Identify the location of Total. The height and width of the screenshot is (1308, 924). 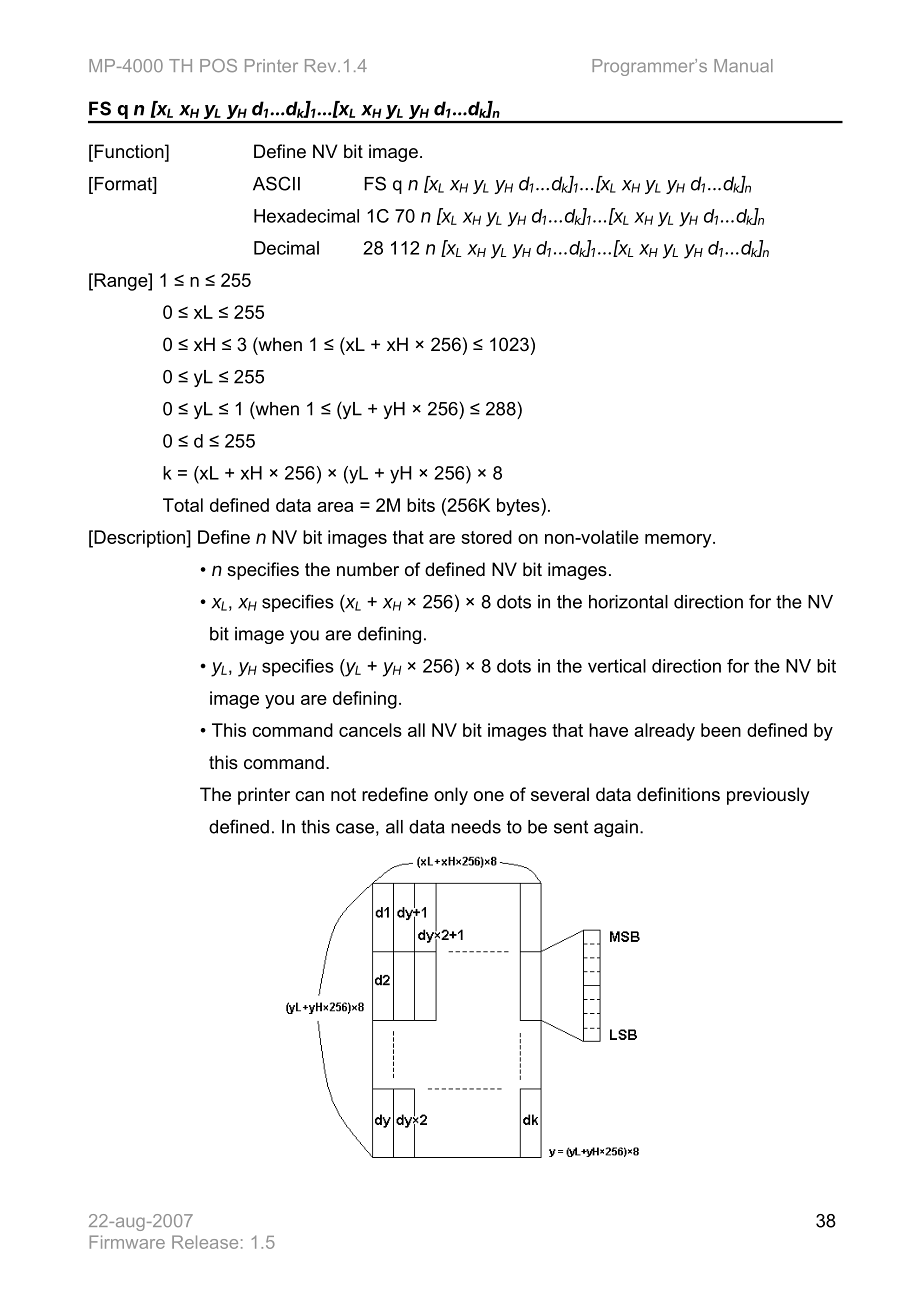
(183, 505).
